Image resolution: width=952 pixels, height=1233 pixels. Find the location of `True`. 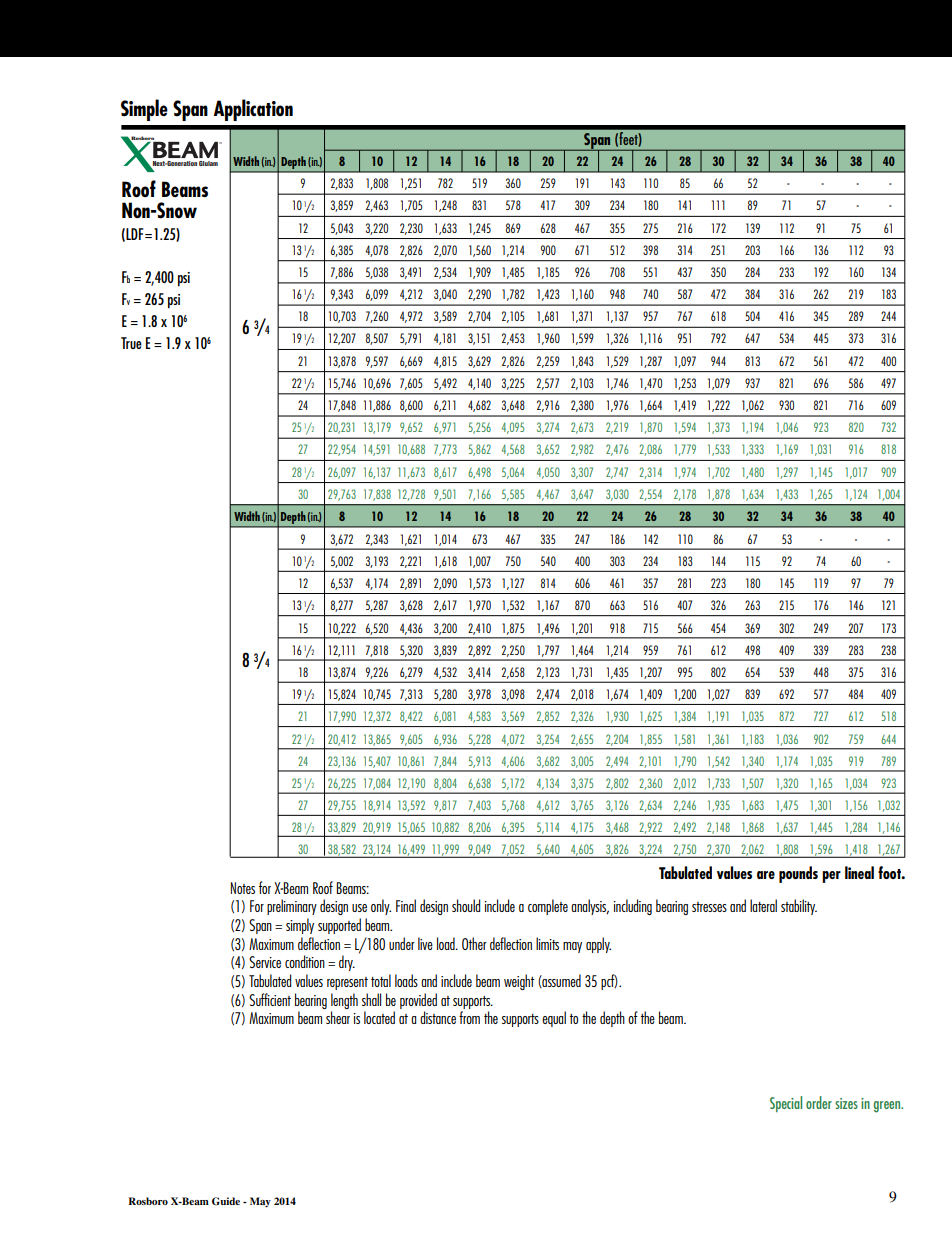

True is located at coordinates (131, 343).
